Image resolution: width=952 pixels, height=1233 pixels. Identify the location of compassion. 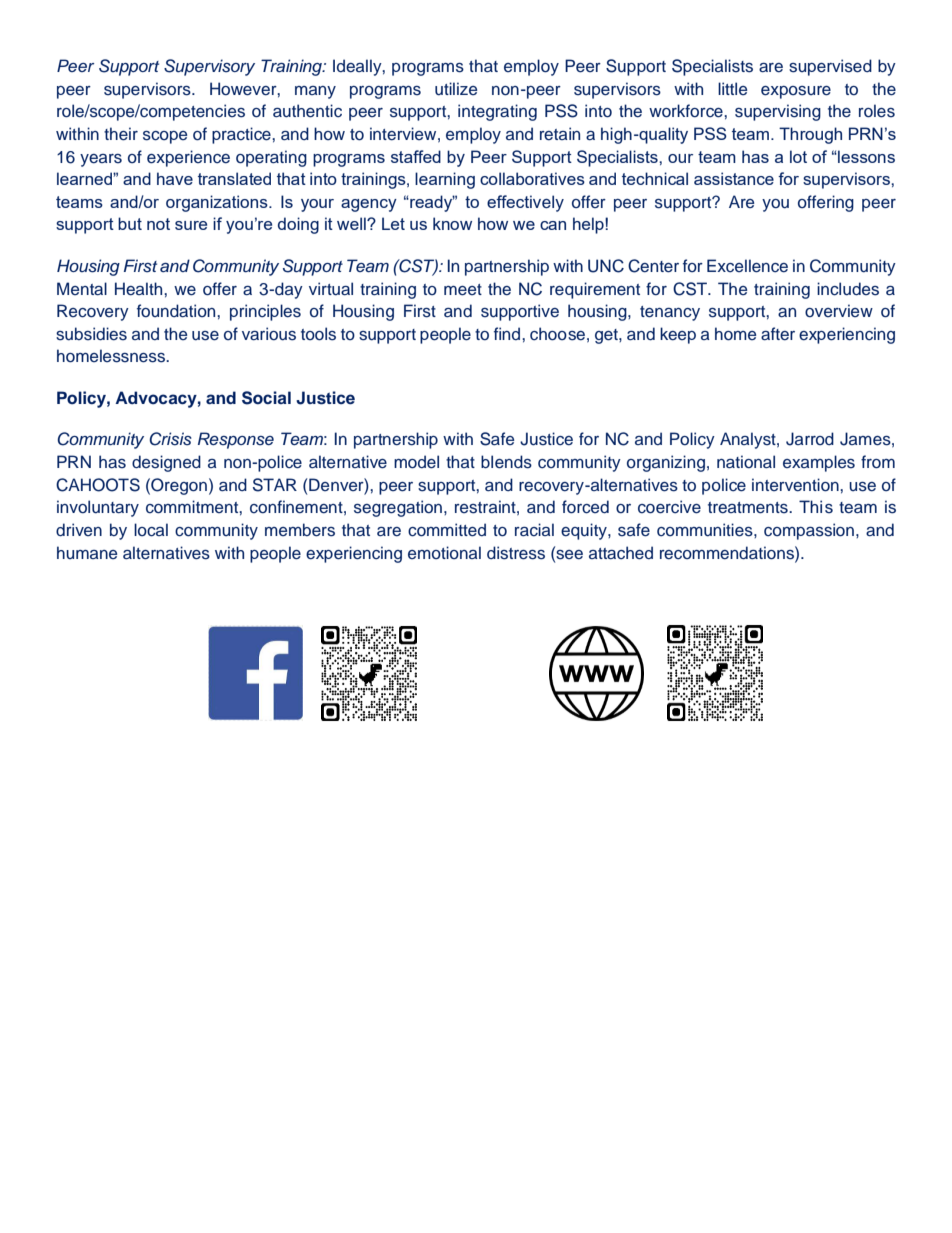
(809, 531).
